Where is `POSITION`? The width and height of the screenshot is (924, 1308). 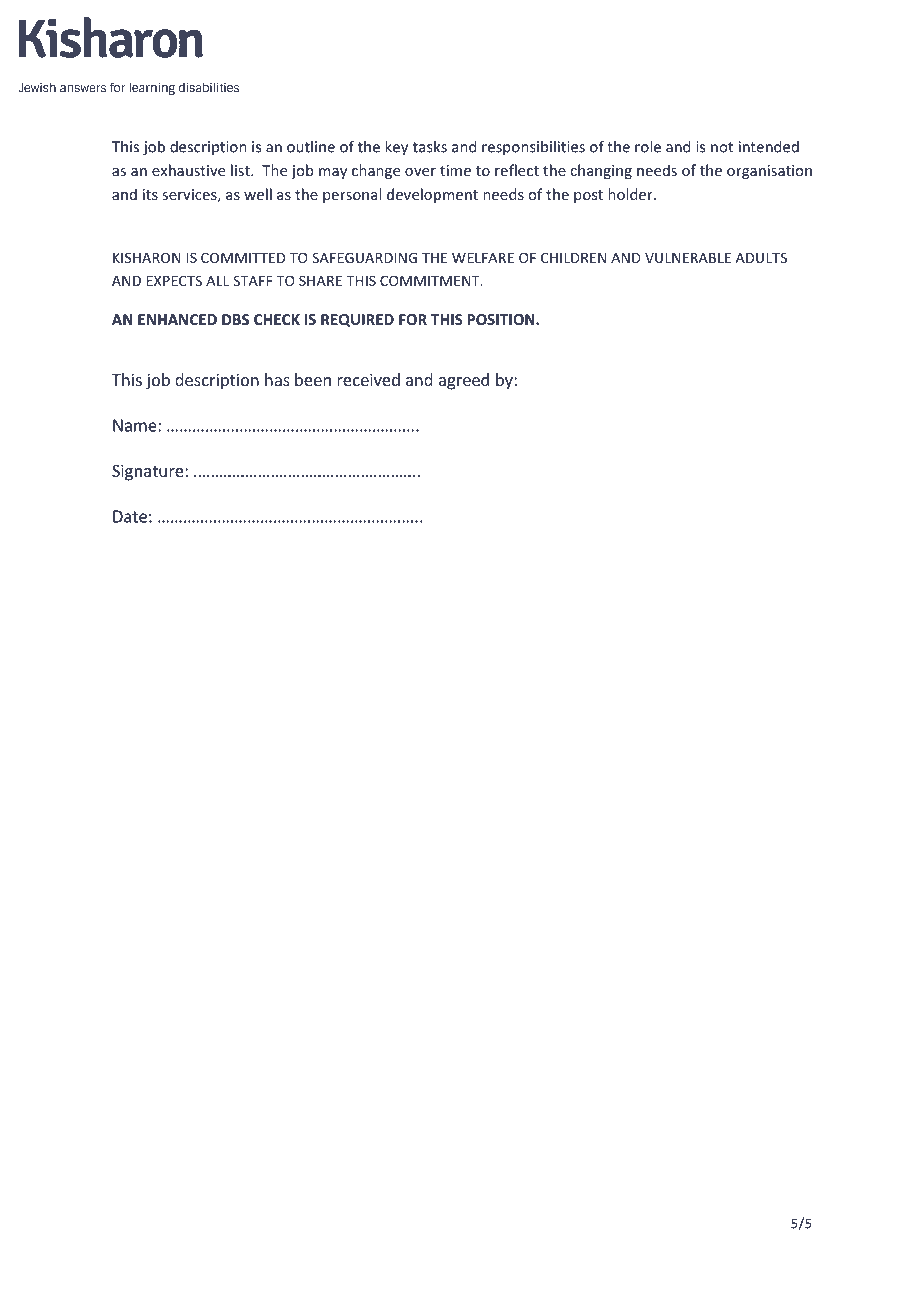 POSITION is located at coordinates (502, 319).
